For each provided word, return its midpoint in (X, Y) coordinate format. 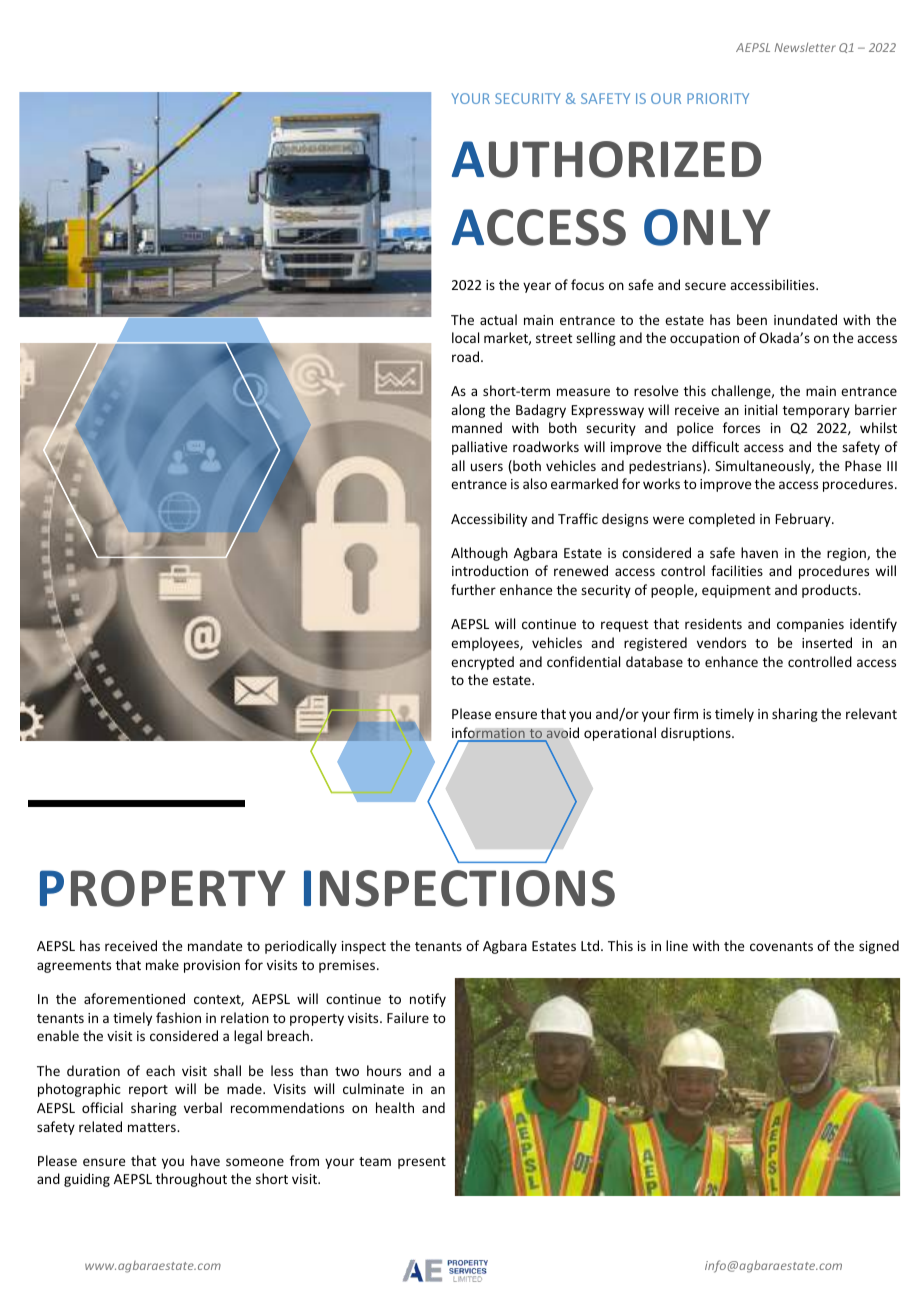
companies (810, 625)
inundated (805, 319)
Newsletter (805, 47)
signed (879, 947)
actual (498, 319)
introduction (490, 570)
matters (153, 1127)
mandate (215, 945)
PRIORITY (718, 98)
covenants (781, 946)
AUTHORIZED (606, 159)
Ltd (590, 945)
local (465, 337)
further (473, 589)
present (422, 1163)
